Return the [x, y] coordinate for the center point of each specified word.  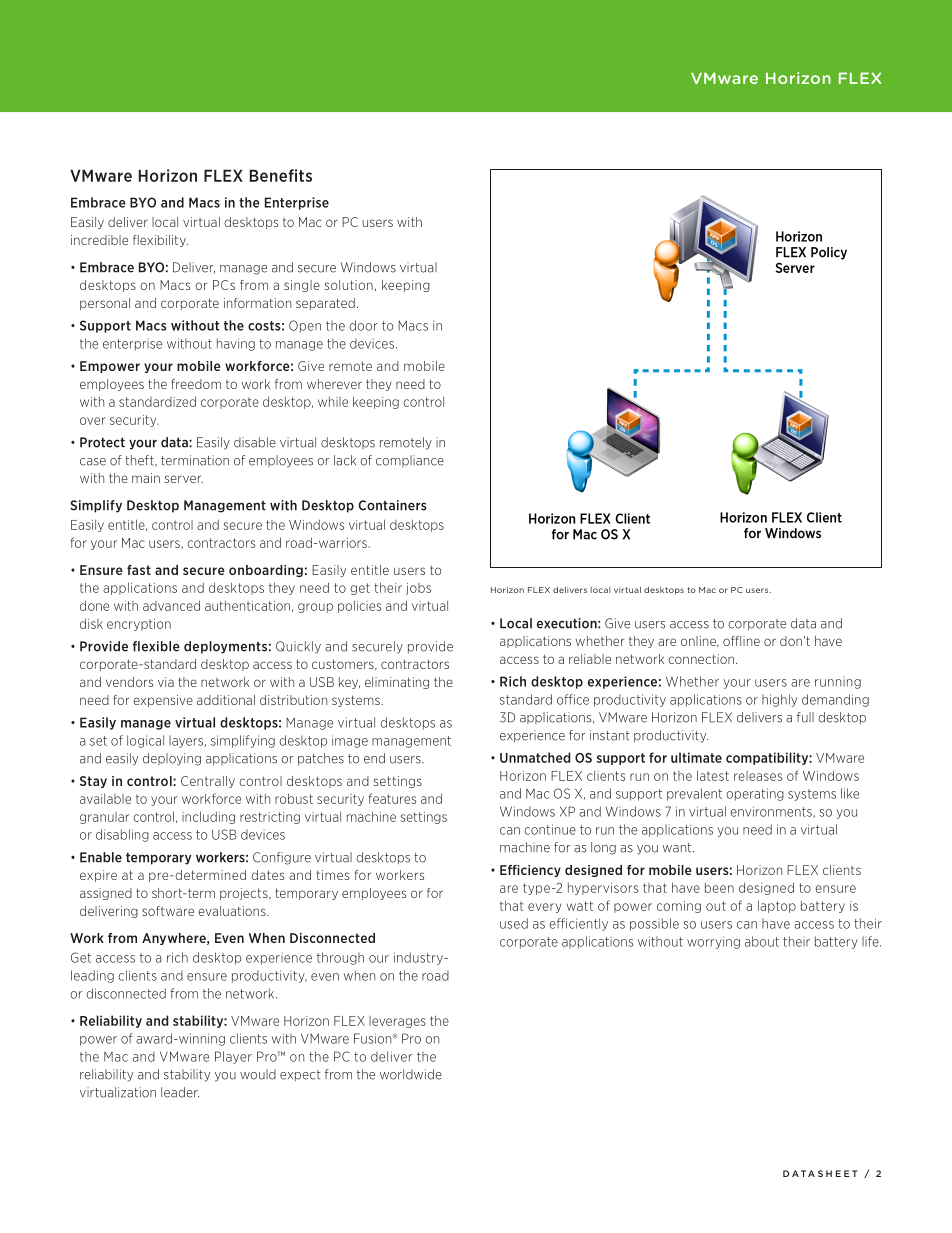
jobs [418, 589]
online [699, 641]
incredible [99, 240]
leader [180, 1092]
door [364, 325]
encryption [139, 625]
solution [349, 285]
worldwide [411, 1074]
